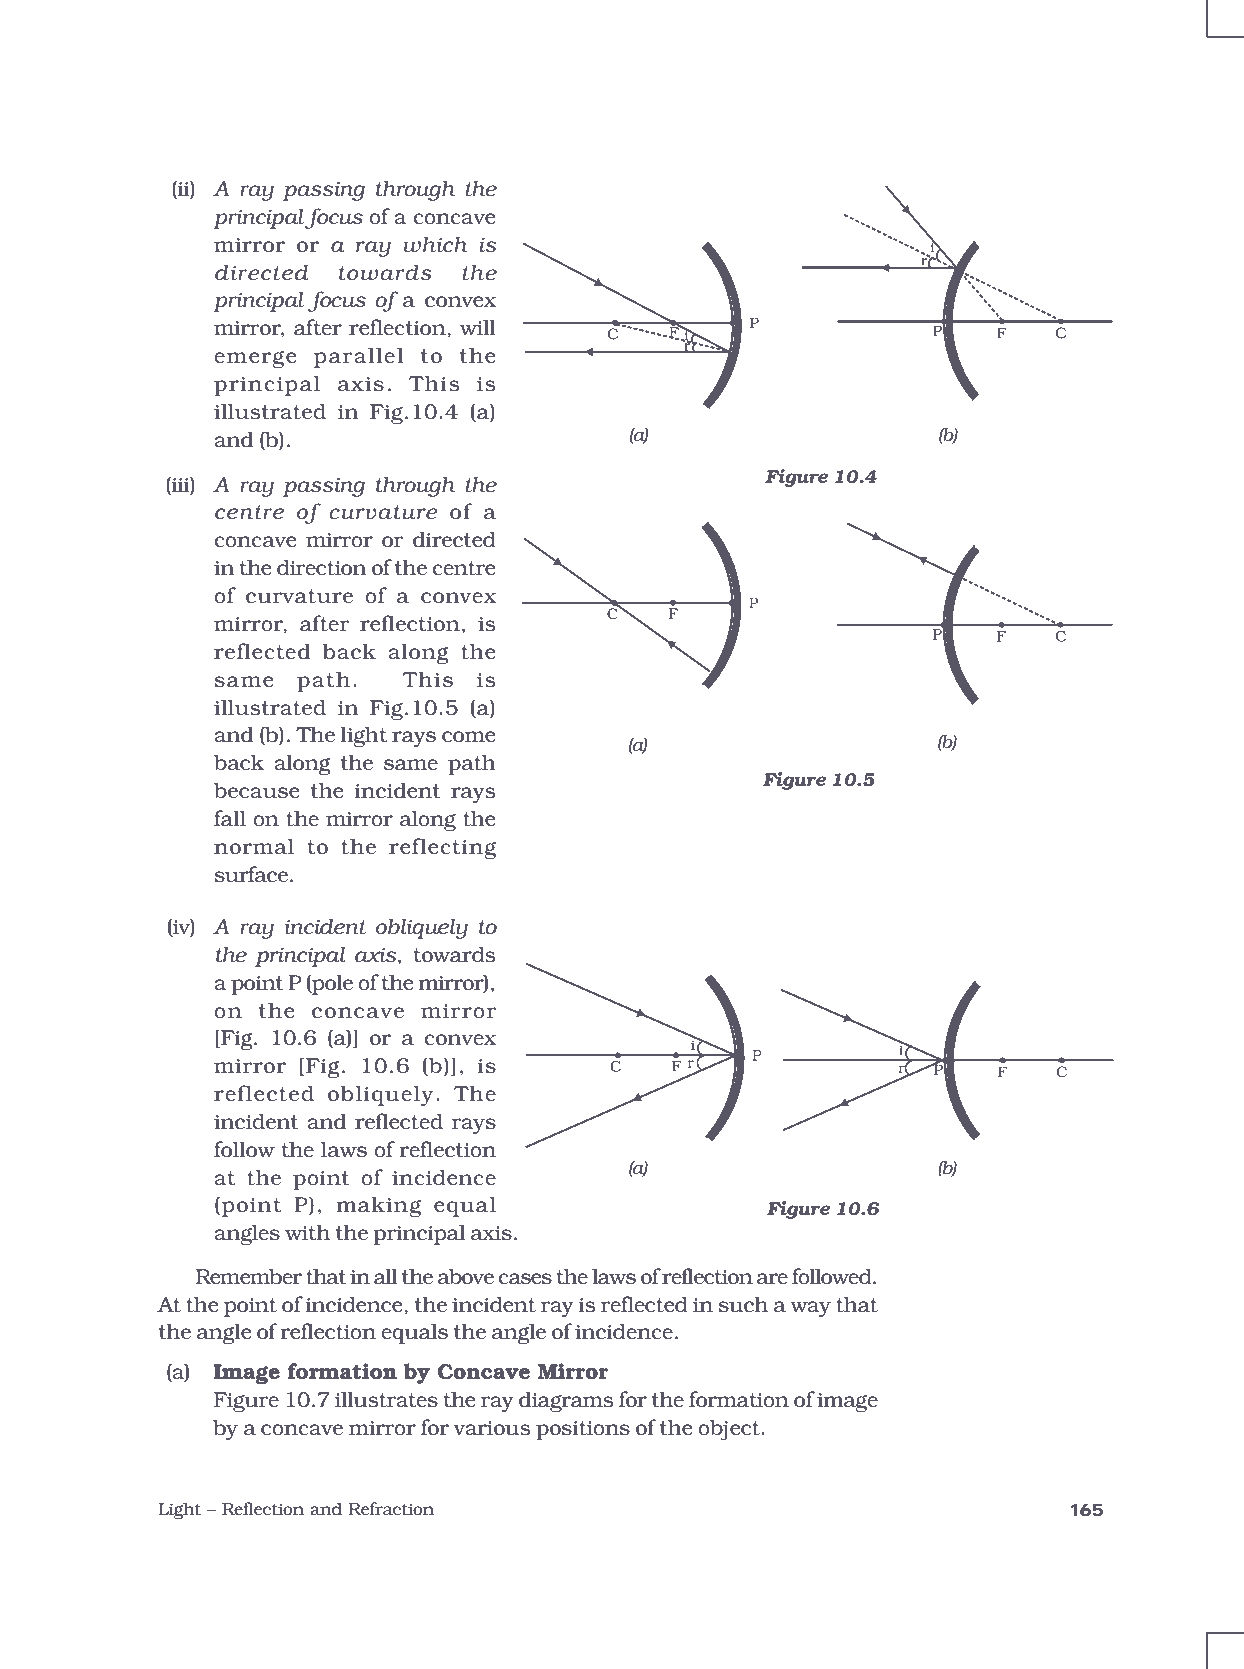 The height and width of the image is (1669, 1244). I want to click on will, so click(478, 327).
